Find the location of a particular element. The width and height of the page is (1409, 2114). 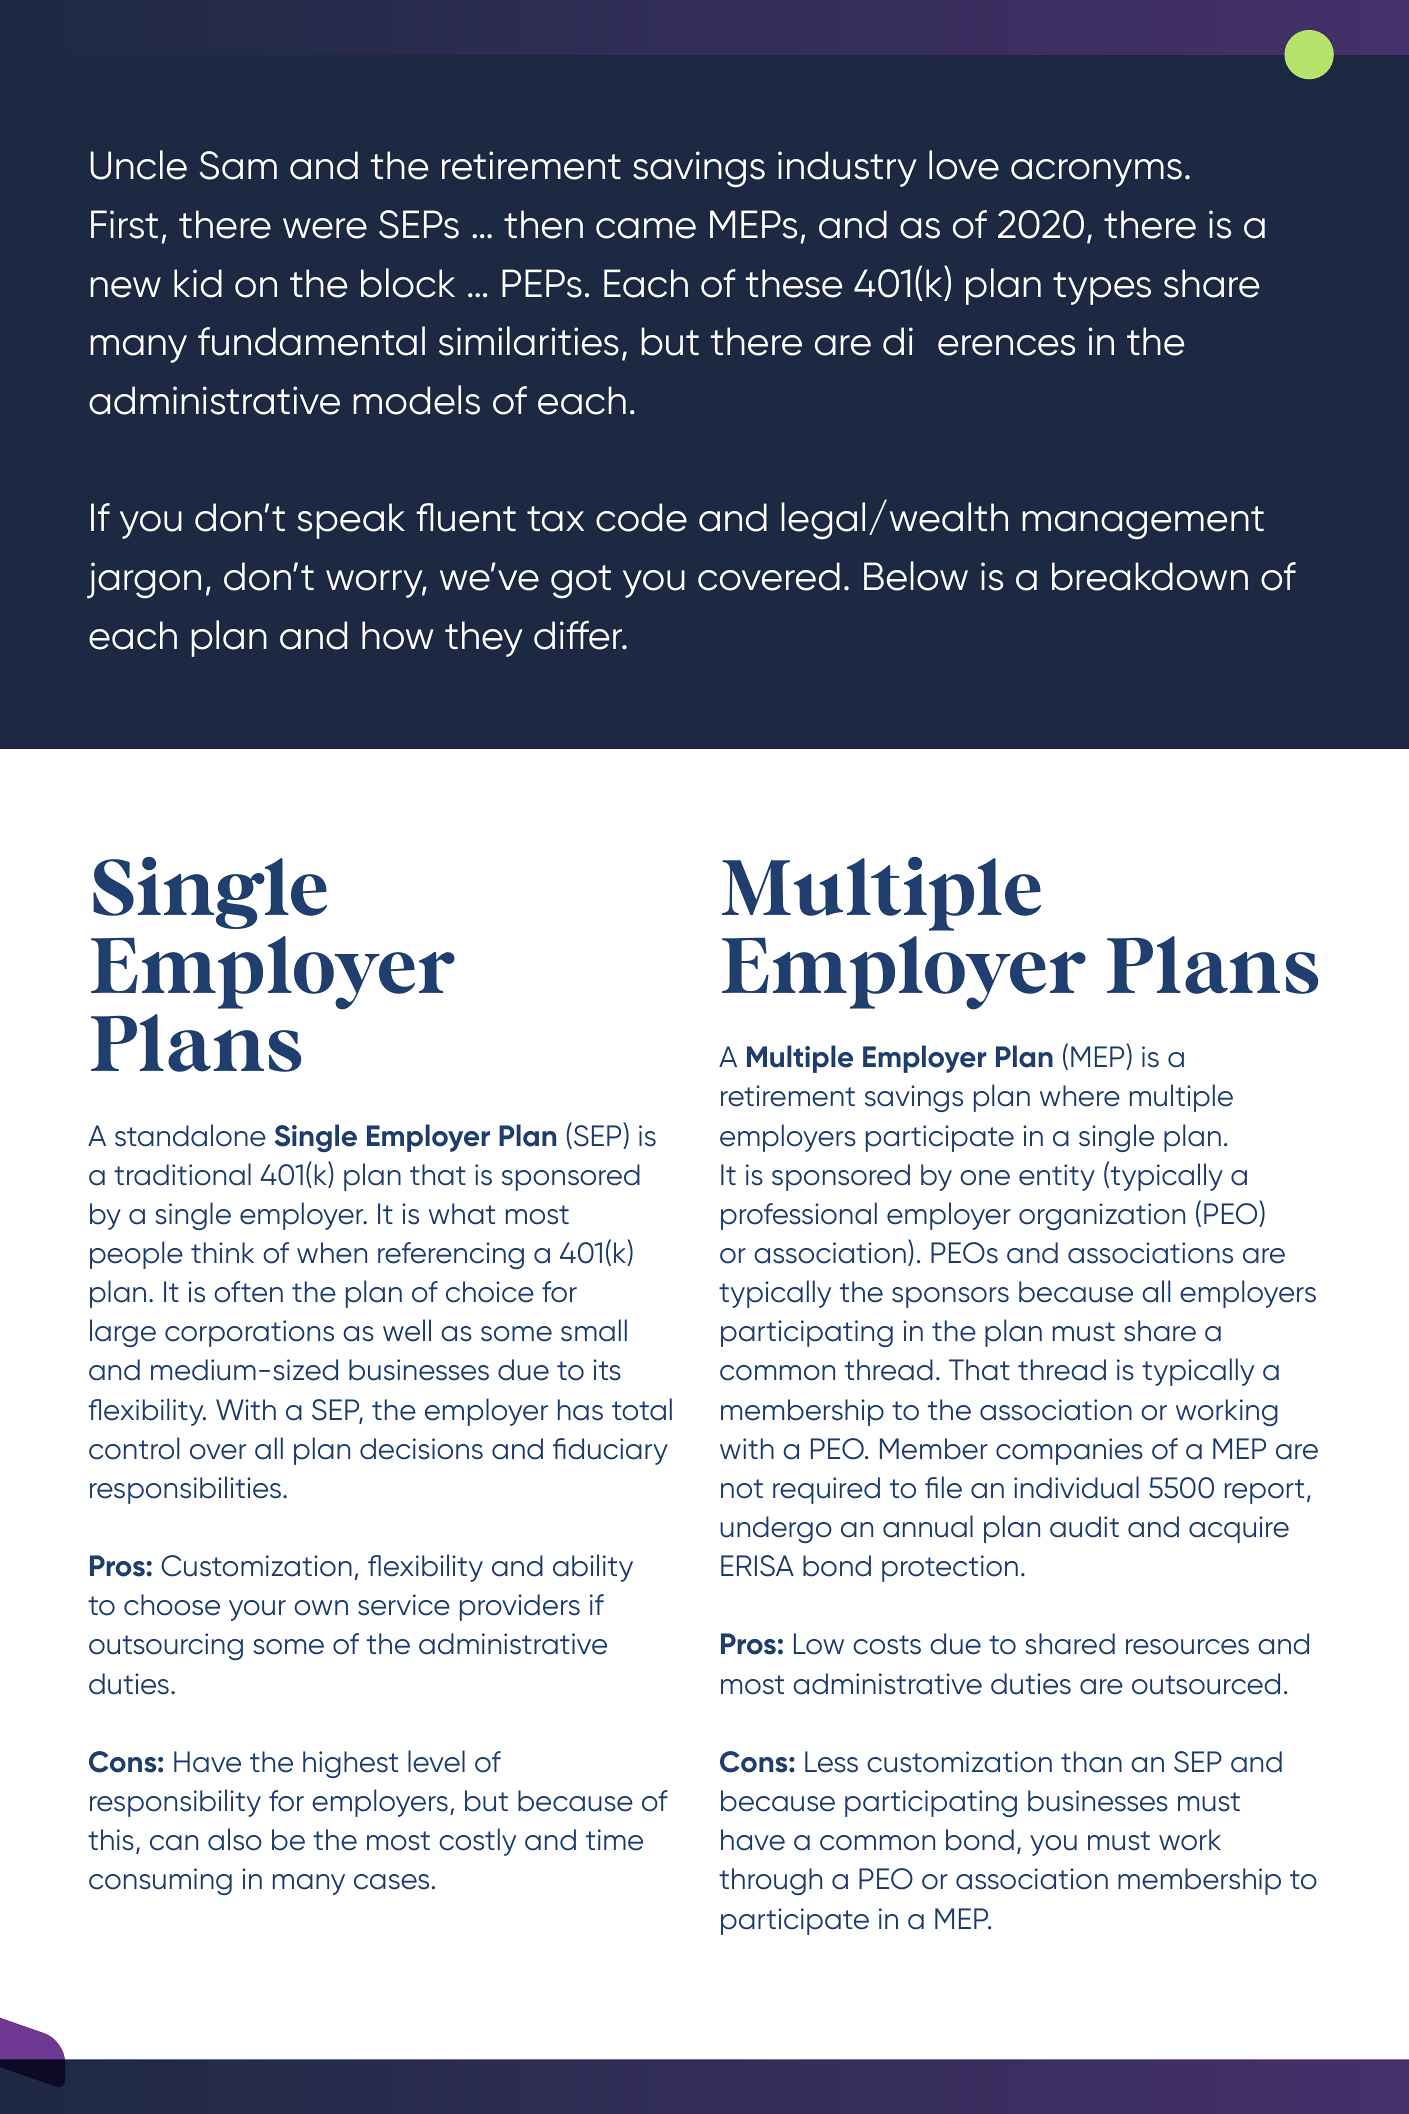

jargon is located at coordinates (144, 580).
